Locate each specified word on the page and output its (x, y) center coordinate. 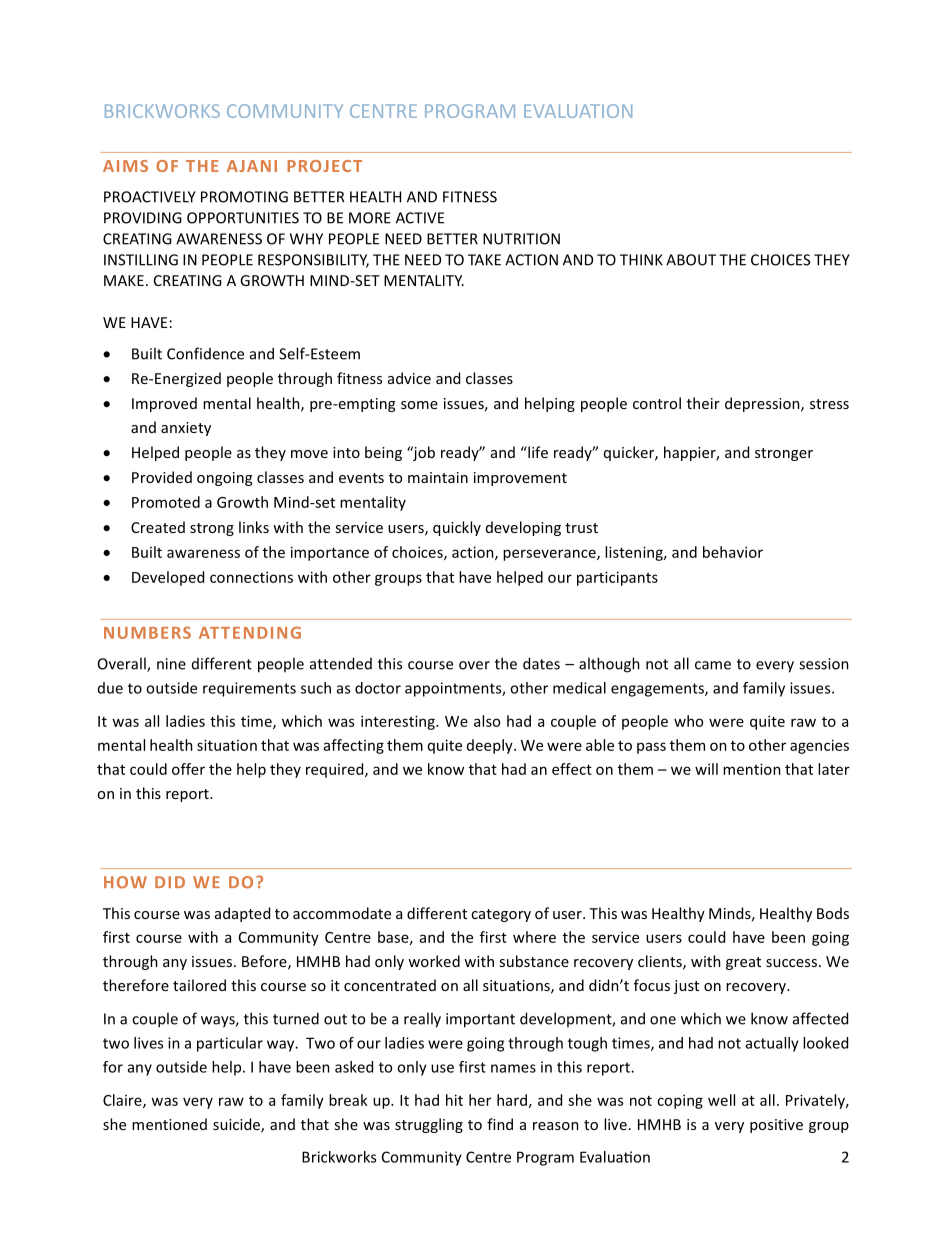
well (721, 1100)
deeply (491, 746)
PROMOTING (244, 197)
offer (188, 769)
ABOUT (691, 260)
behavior (733, 552)
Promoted (166, 502)
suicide (237, 1125)
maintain (438, 477)
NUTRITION (521, 239)
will (706, 769)
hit (454, 1100)
